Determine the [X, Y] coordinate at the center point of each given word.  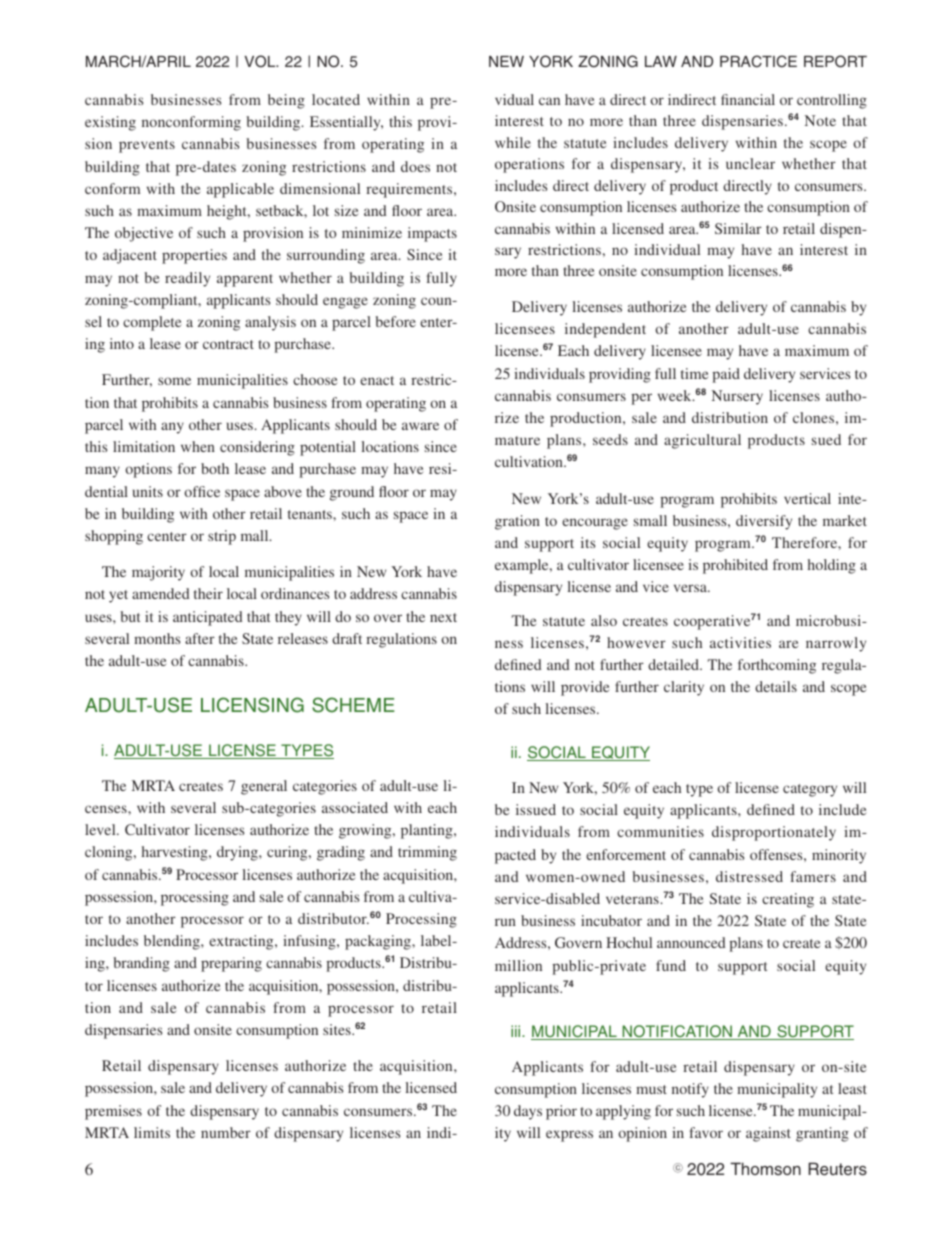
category [810, 790]
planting [428, 831]
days [528, 1112]
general [264, 787]
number [226, 1132]
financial [748, 99]
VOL [261, 61]
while [513, 142]
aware [420, 426]
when [198, 446]
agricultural [702, 441]
